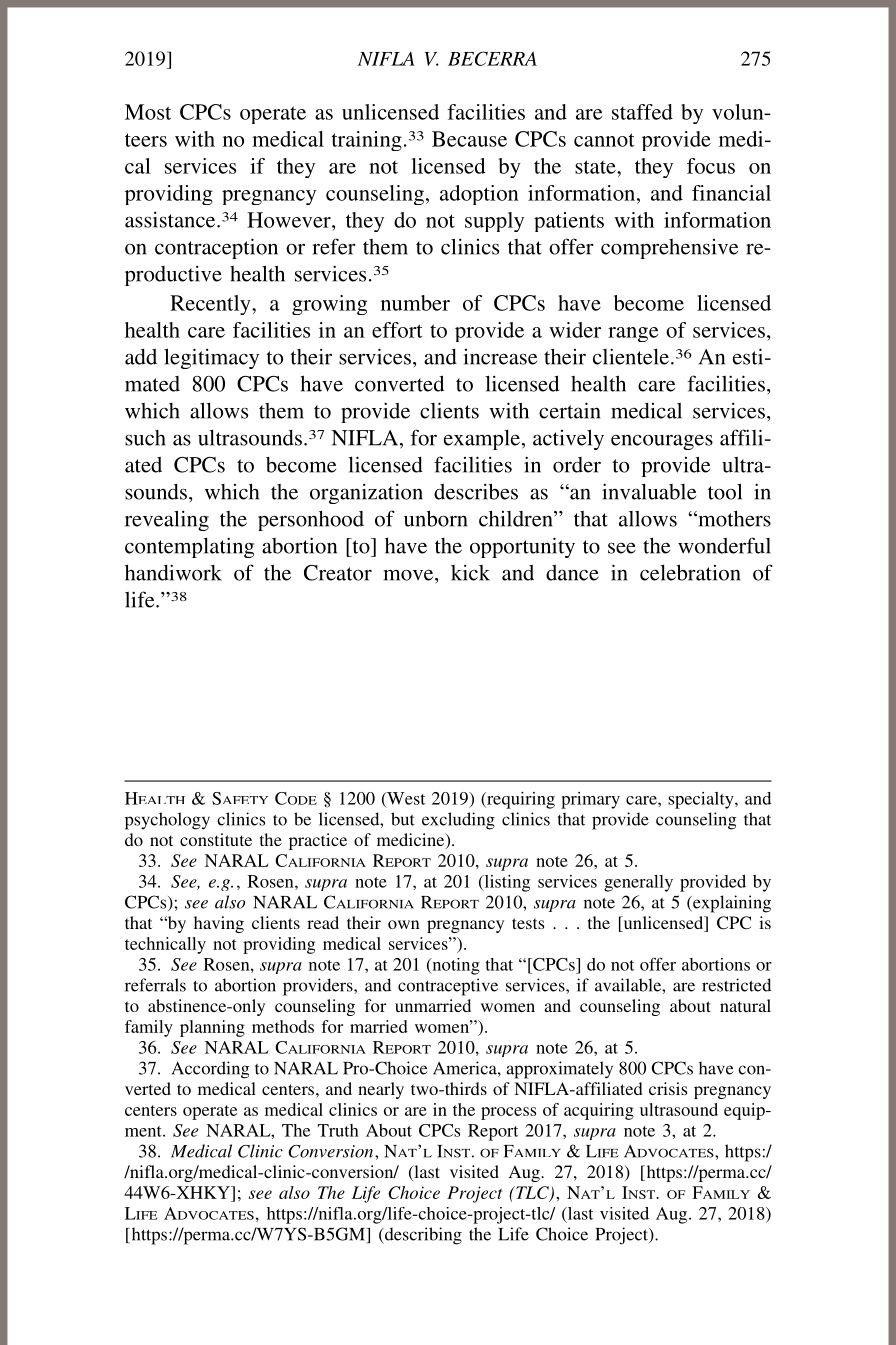  I want to click on handiwork, so click(173, 572).
